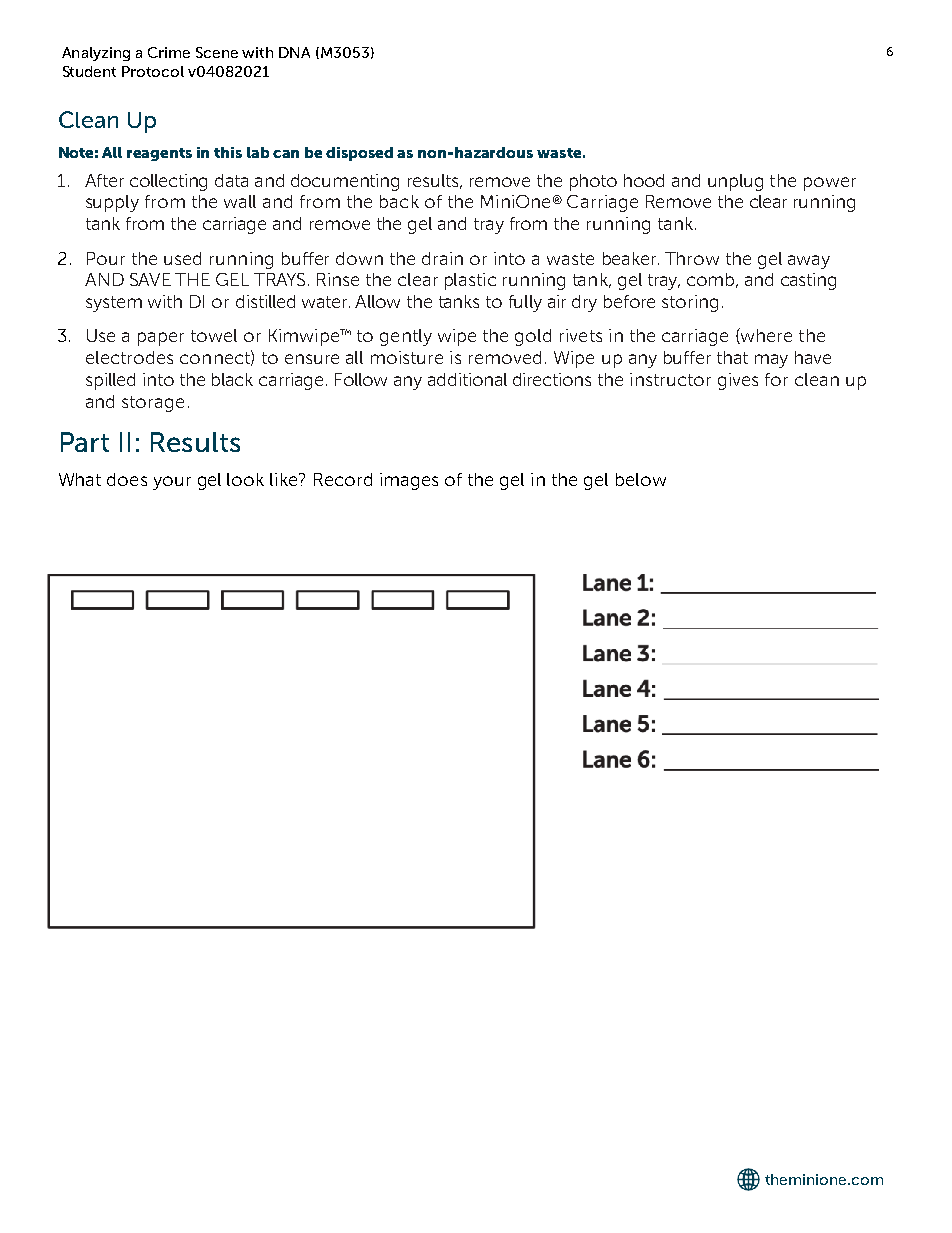 The width and height of the screenshot is (952, 1233). What do you see at coordinates (644, 180) in the screenshot?
I see `hood` at bounding box center [644, 180].
